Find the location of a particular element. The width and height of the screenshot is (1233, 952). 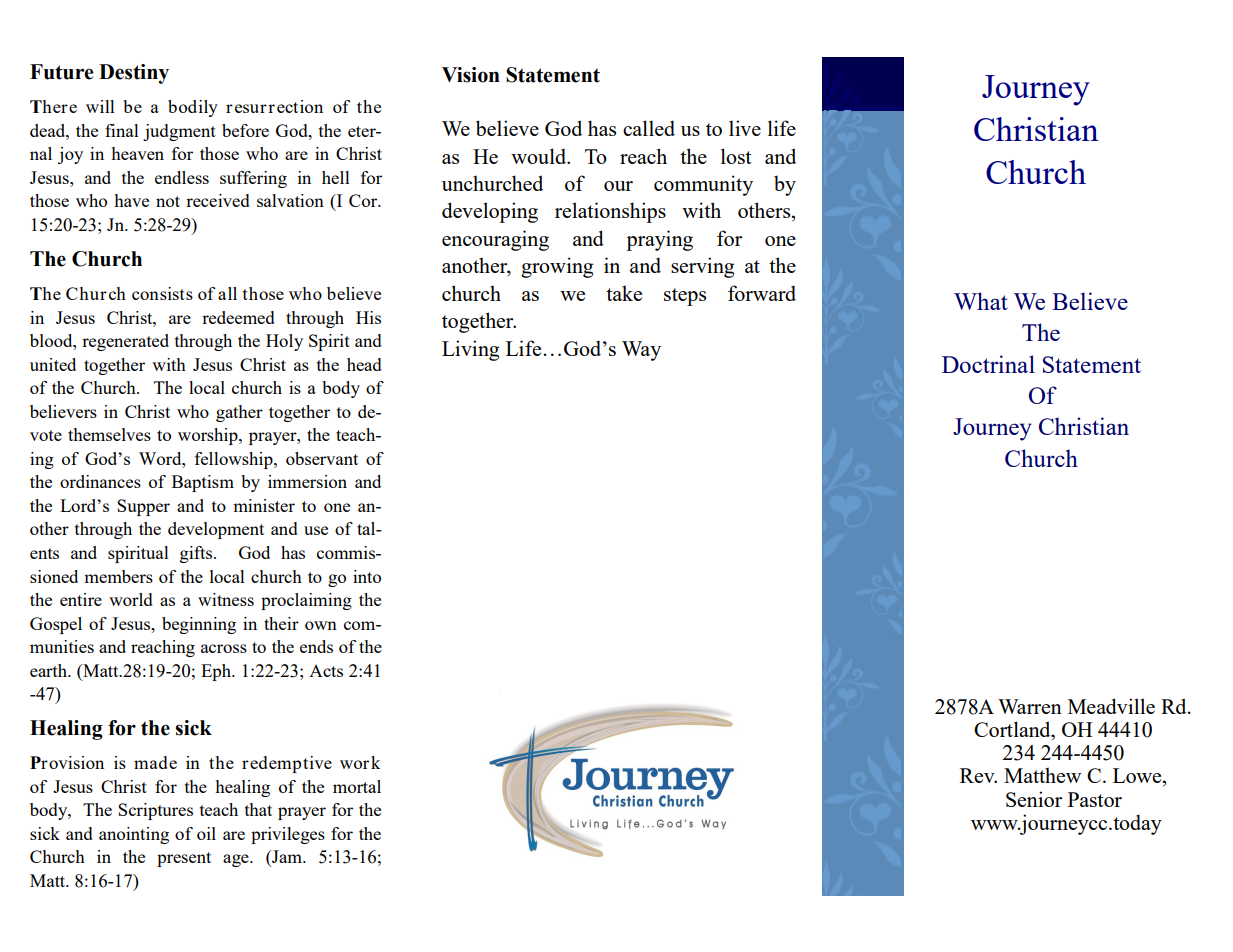

world is located at coordinates (131, 599).
